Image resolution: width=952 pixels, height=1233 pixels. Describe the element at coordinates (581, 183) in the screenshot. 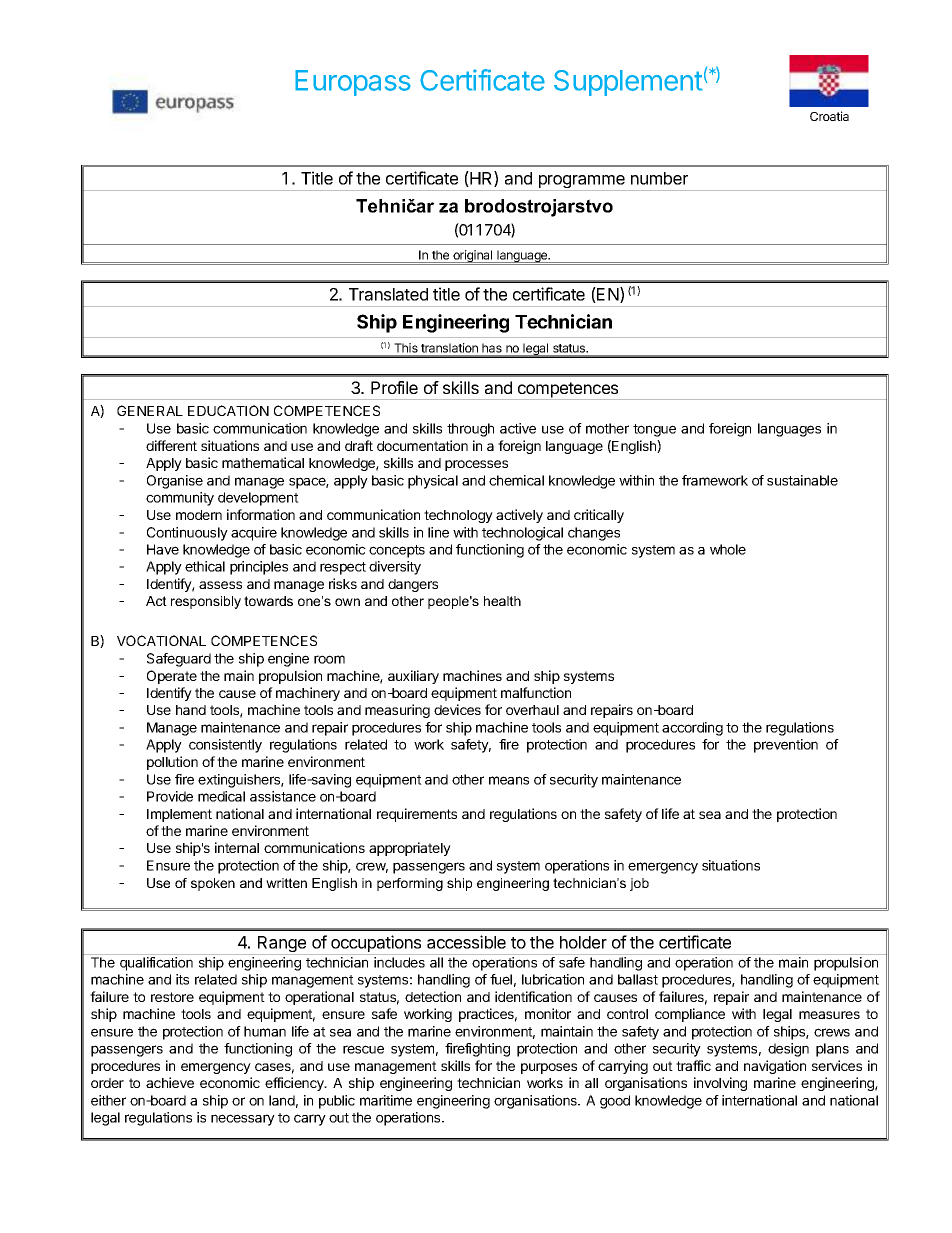

I see `programme` at that location.
